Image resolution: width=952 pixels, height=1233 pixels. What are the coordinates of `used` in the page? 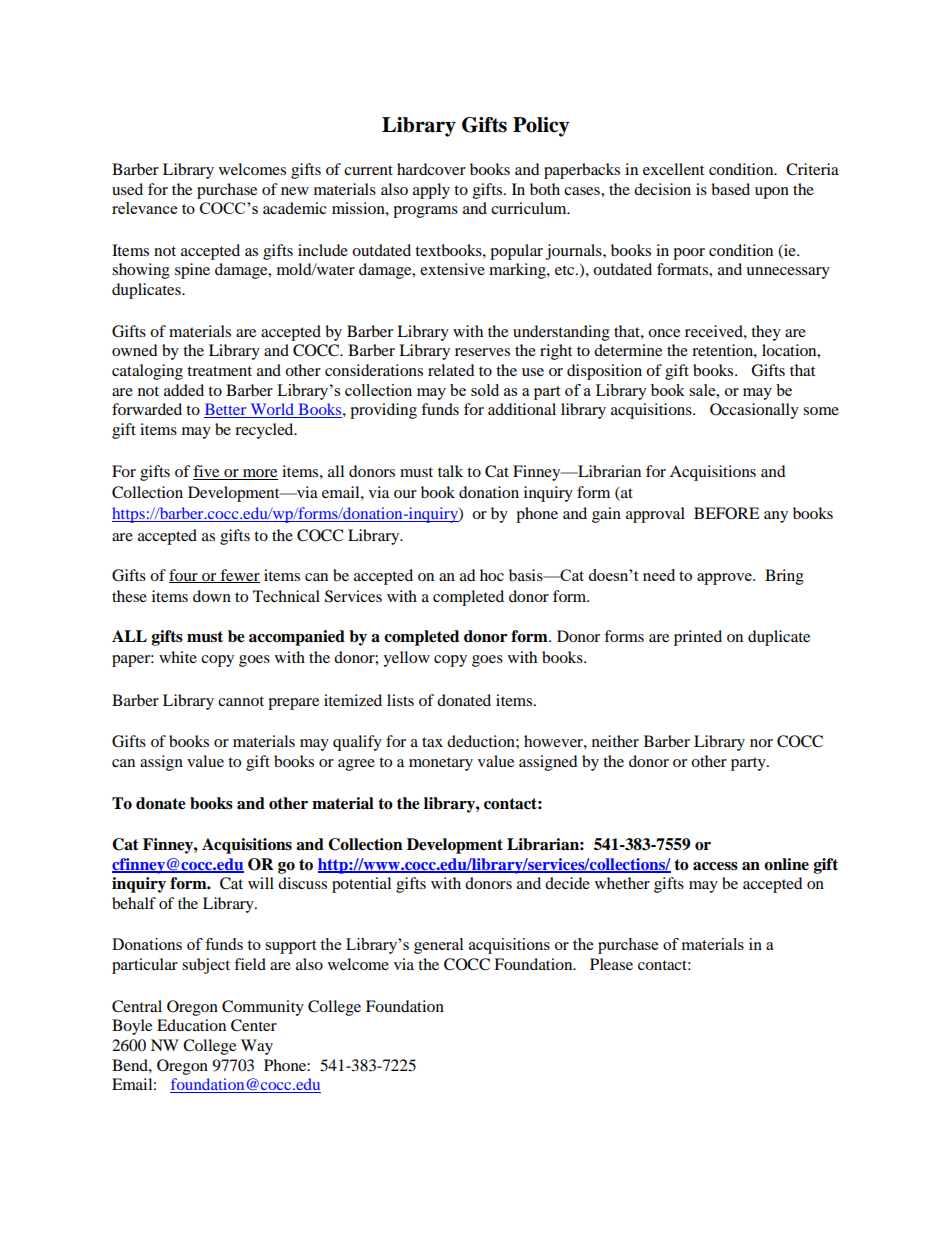 It's located at (127, 189).
